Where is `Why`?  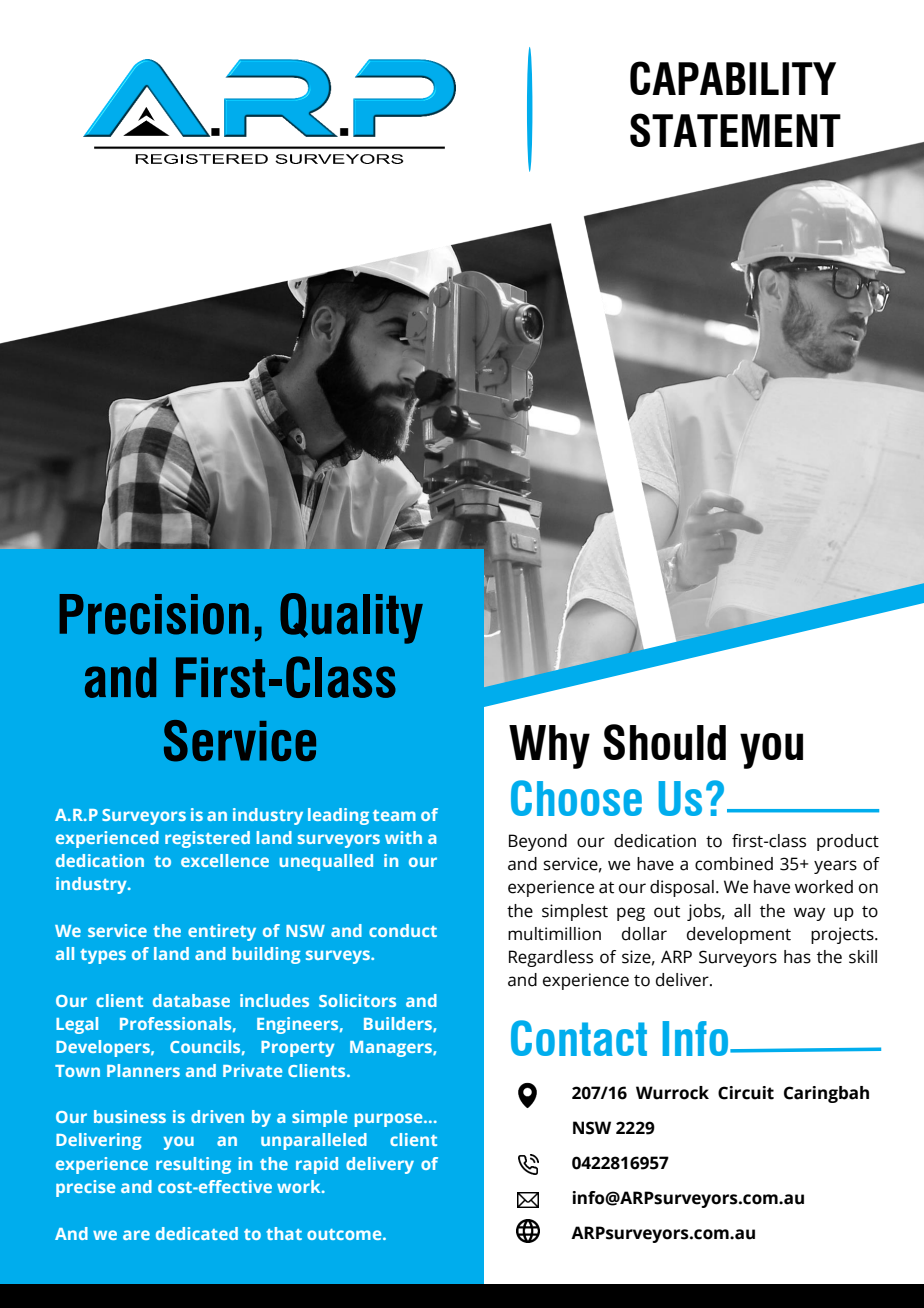 Why is located at coordinates (549, 747).
